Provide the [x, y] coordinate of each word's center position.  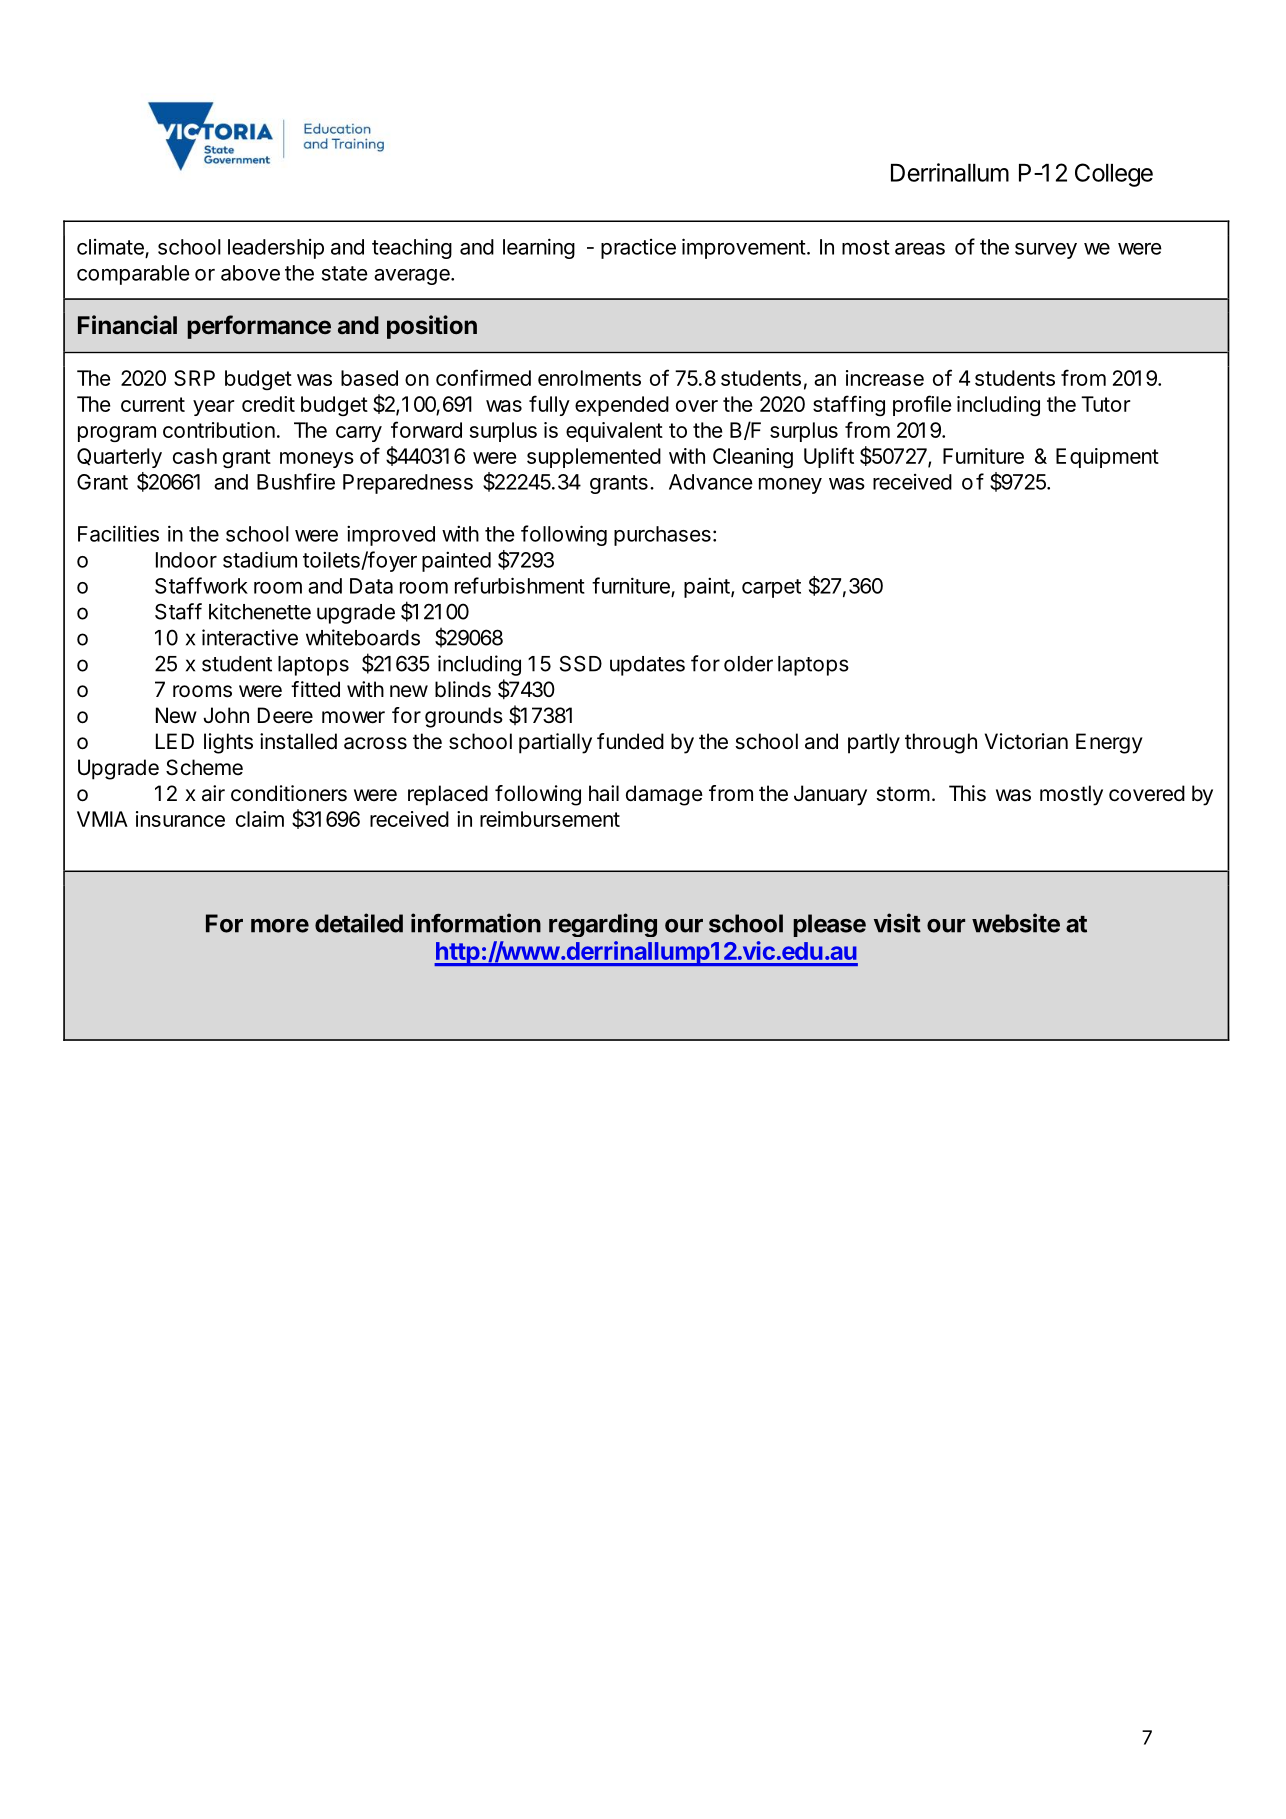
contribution [219, 430]
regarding [603, 925]
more [280, 926]
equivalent [614, 432]
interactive [250, 637]
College [1114, 175]
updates [647, 666]
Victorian [1026, 741]
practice [638, 249]
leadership [276, 249]
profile [922, 405]
